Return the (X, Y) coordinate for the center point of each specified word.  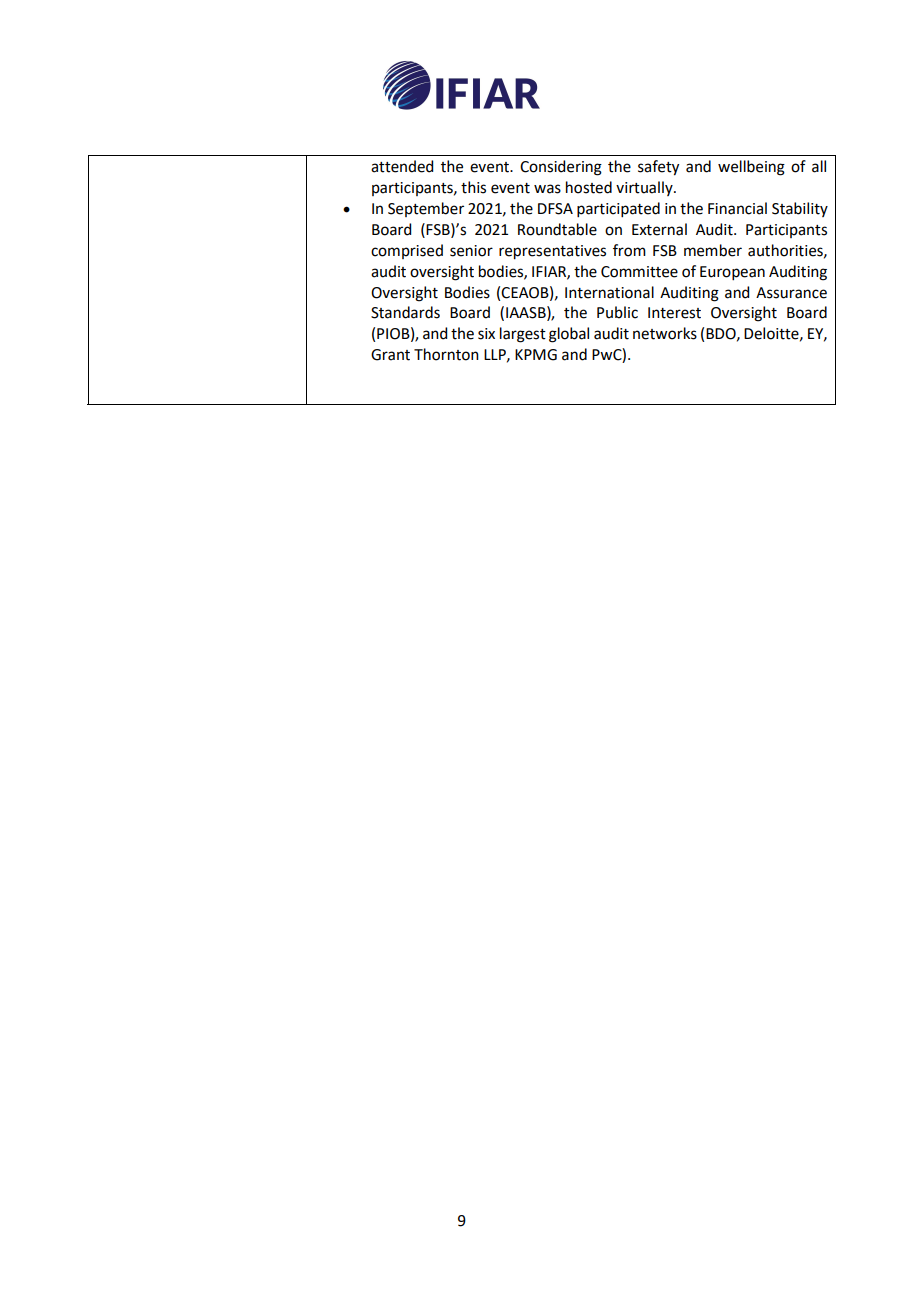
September (426, 209)
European (732, 273)
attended (402, 166)
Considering (561, 168)
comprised (407, 251)
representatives (552, 252)
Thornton (446, 354)
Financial (737, 208)
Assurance (791, 293)
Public (617, 312)
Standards (405, 312)
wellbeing (751, 168)
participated (618, 209)
